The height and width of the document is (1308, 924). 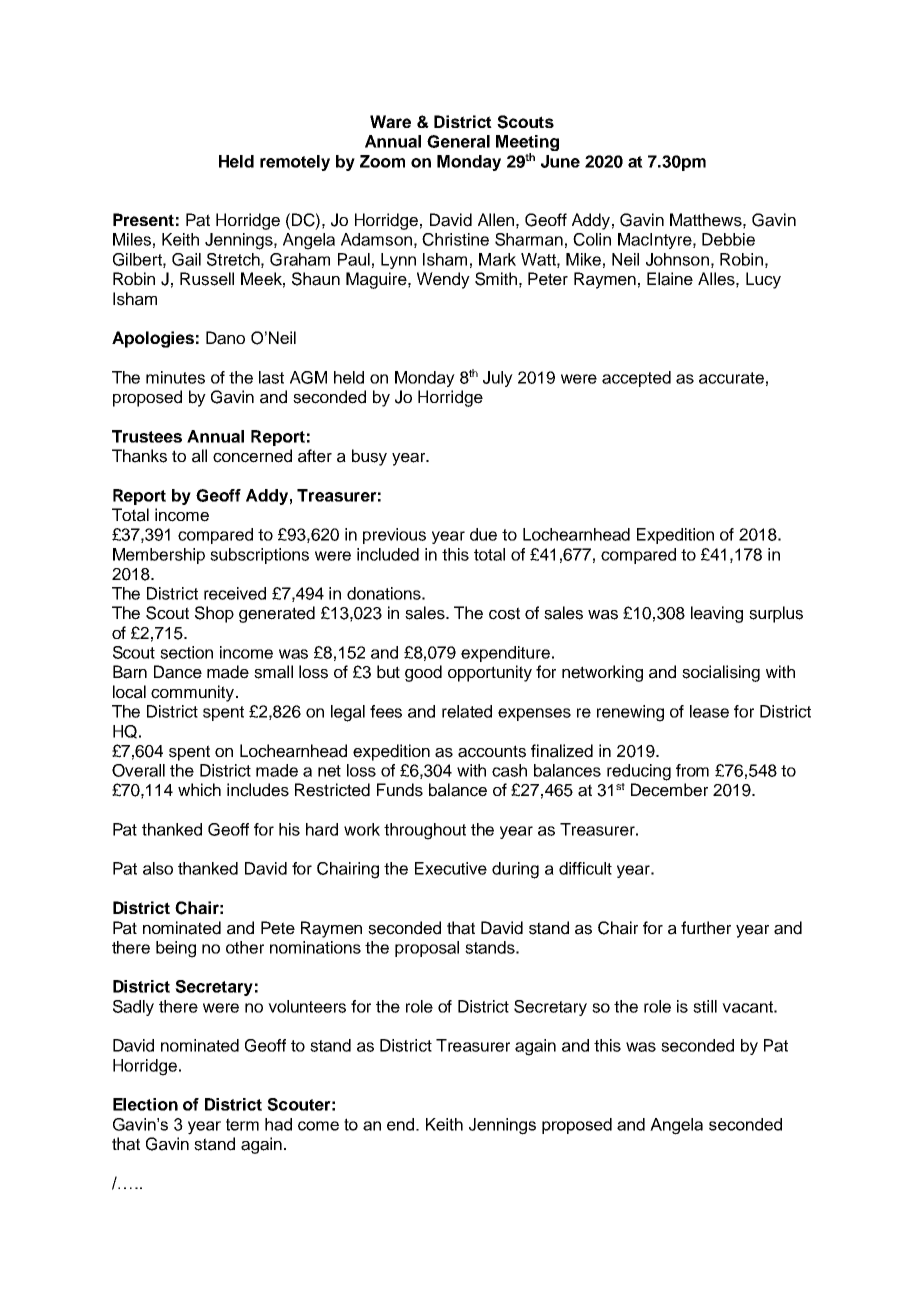 What do you see at coordinates (242, 1124) in the document?
I see `term` at bounding box center [242, 1124].
